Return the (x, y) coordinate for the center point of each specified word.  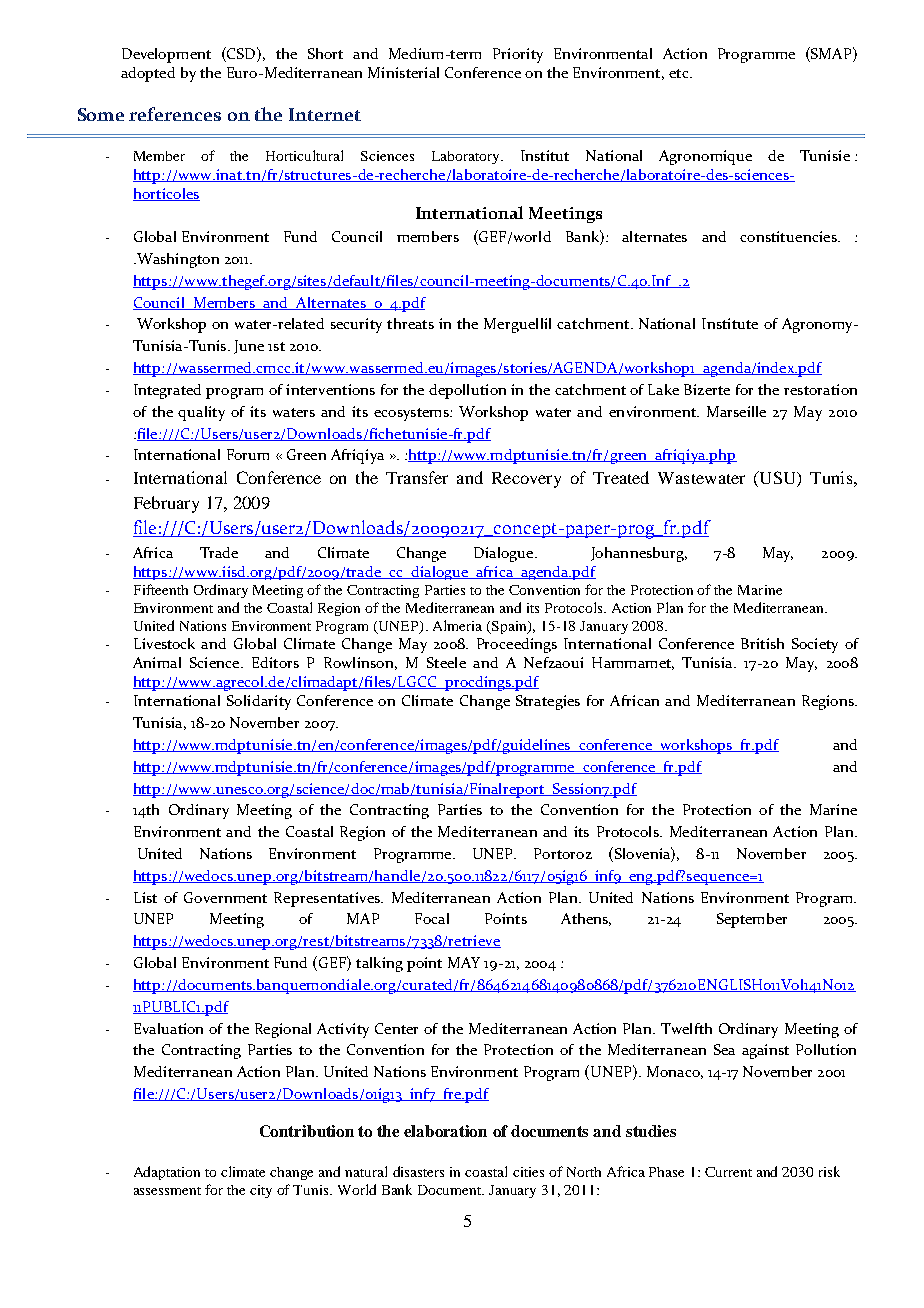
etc (680, 73)
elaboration (445, 1131)
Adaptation (167, 1173)
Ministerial (403, 72)
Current (728, 1172)
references (175, 114)
